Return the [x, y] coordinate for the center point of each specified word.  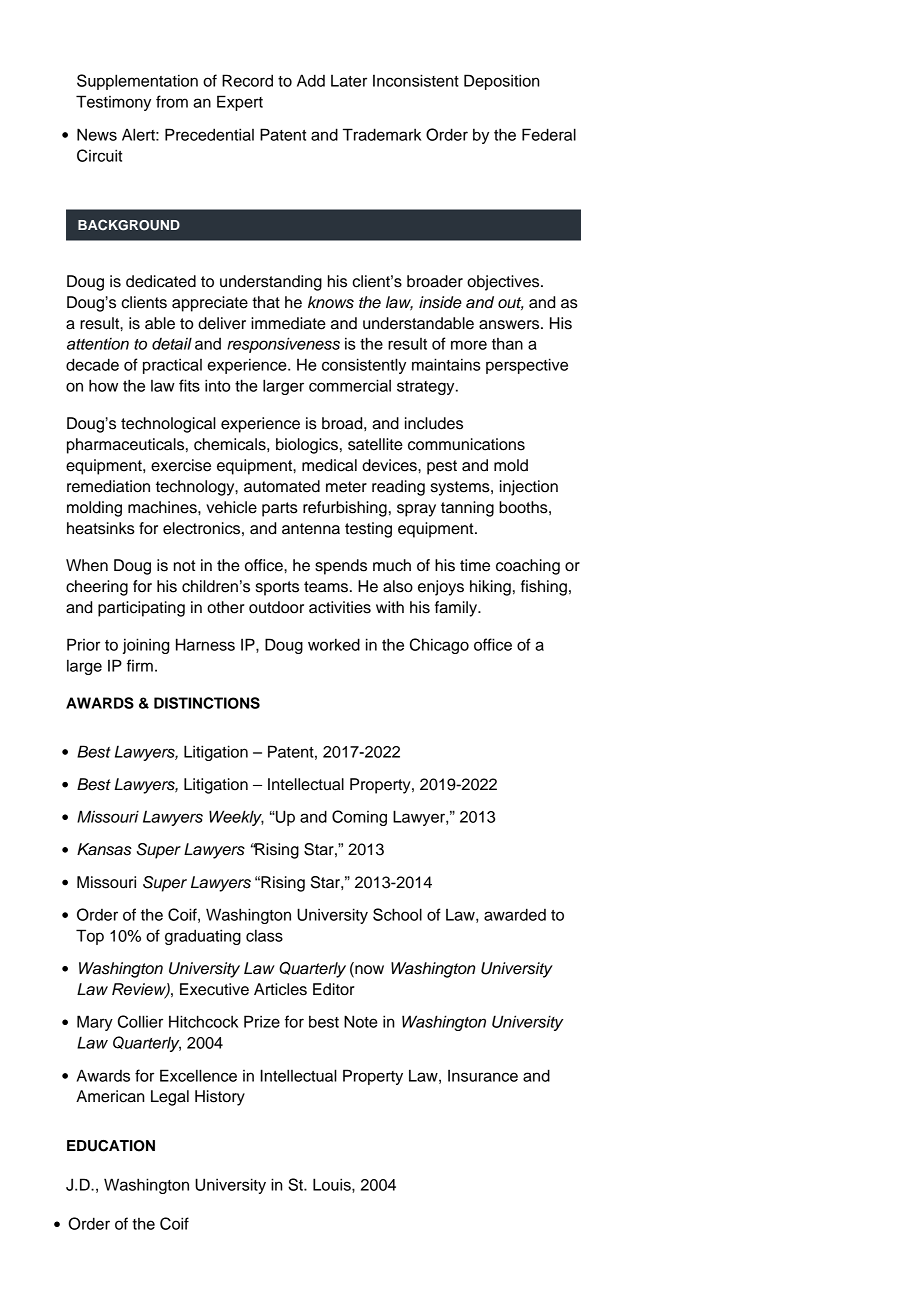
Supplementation [137, 82]
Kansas [104, 849]
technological [168, 425]
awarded [515, 914]
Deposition [501, 82]
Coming [359, 818]
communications [466, 444]
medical [329, 465]
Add [311, 80]
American [110, 1096]
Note [361, 1021]
